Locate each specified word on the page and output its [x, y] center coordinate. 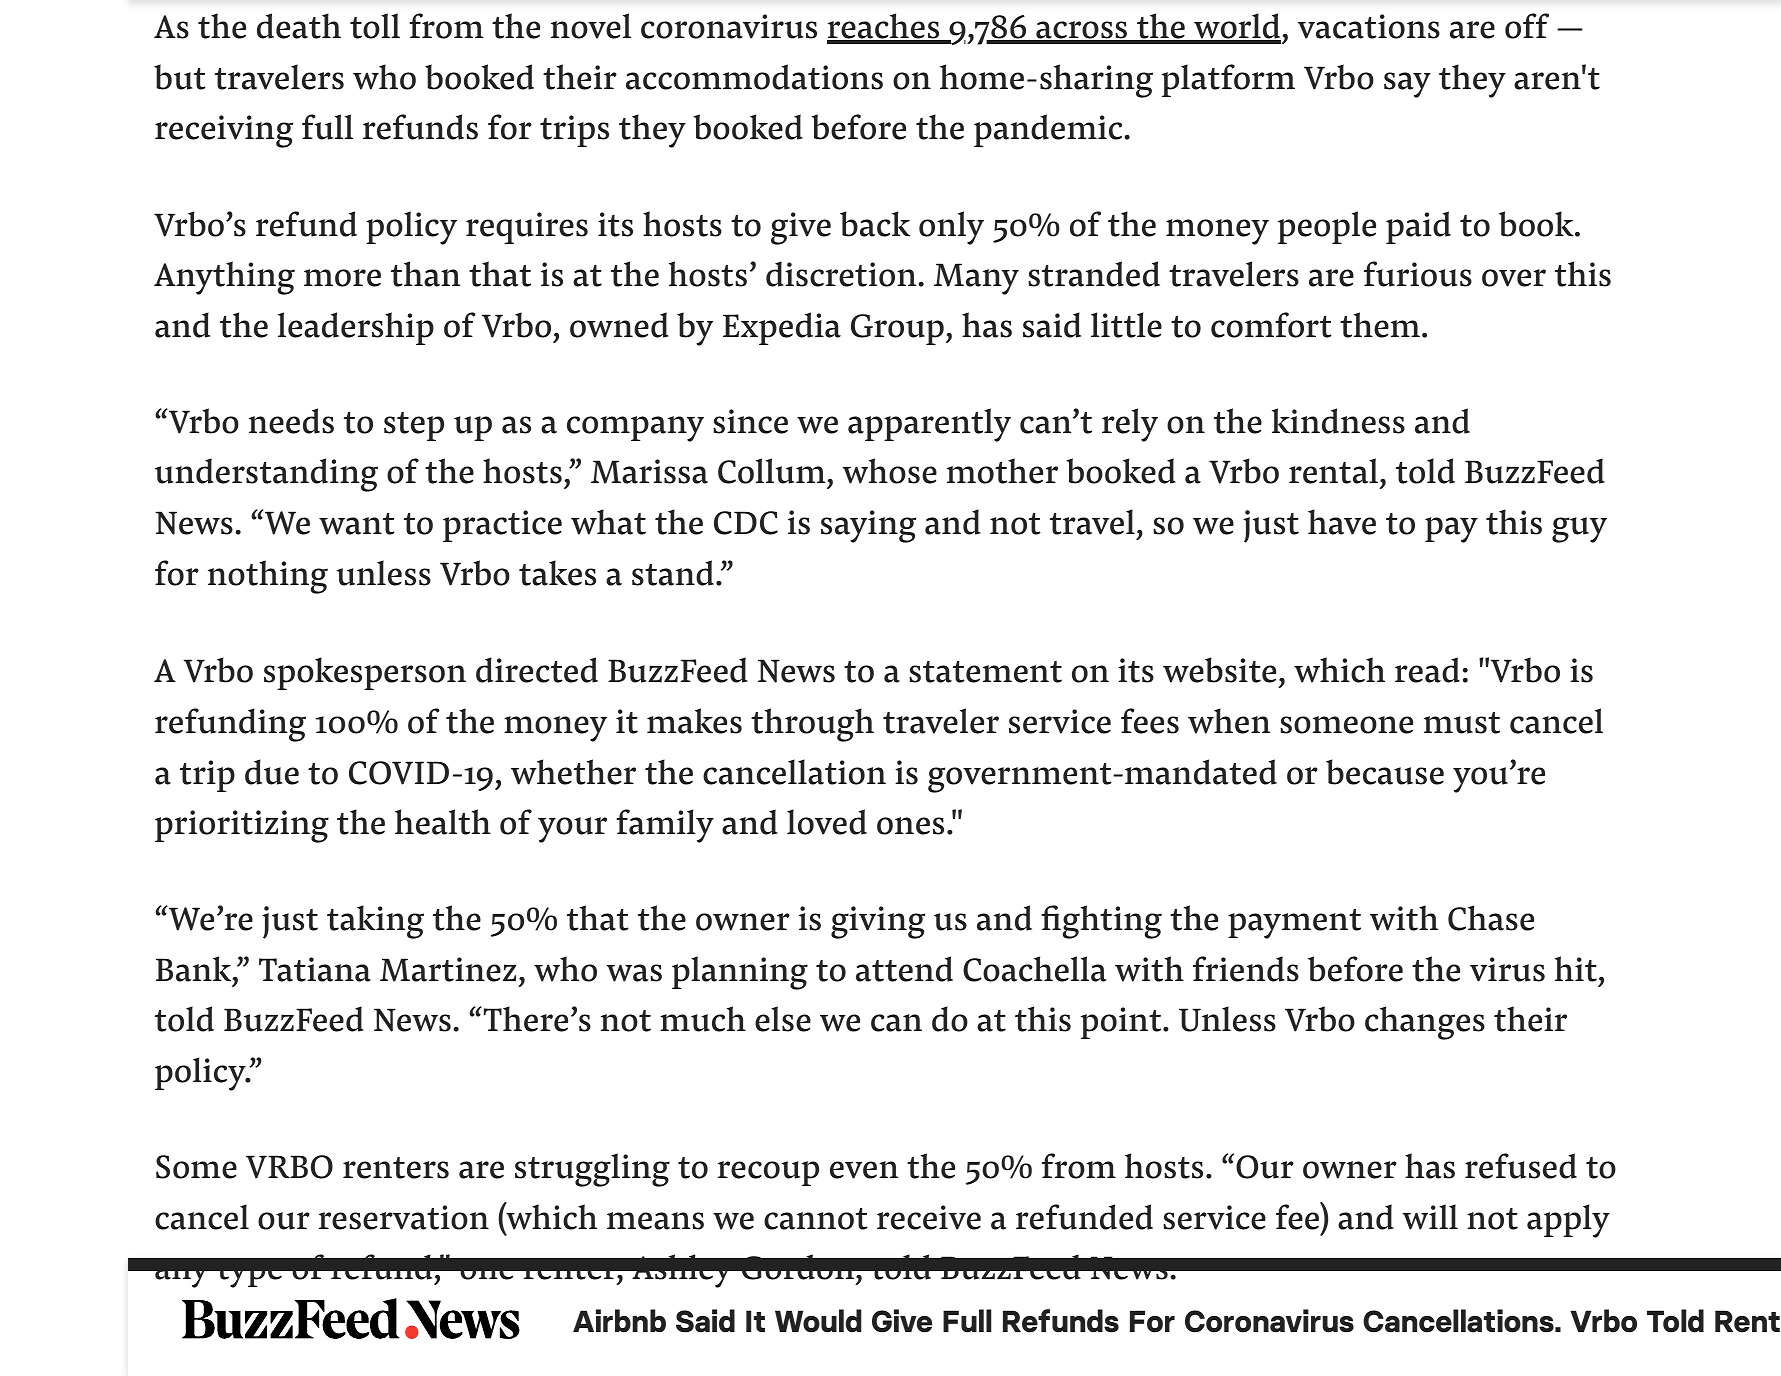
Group [897, 329]
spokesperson [365, 673]
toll [375, 26]
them [1380, 325]
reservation [404, 1217]
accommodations [754, 77]
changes [1425, 1023]
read [1427, 670]
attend [904, 969]
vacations [1369, 26]
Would [818, 1321]
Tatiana [315, 969]
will [1430, 1217]
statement [985, 672]
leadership [356, 328]
